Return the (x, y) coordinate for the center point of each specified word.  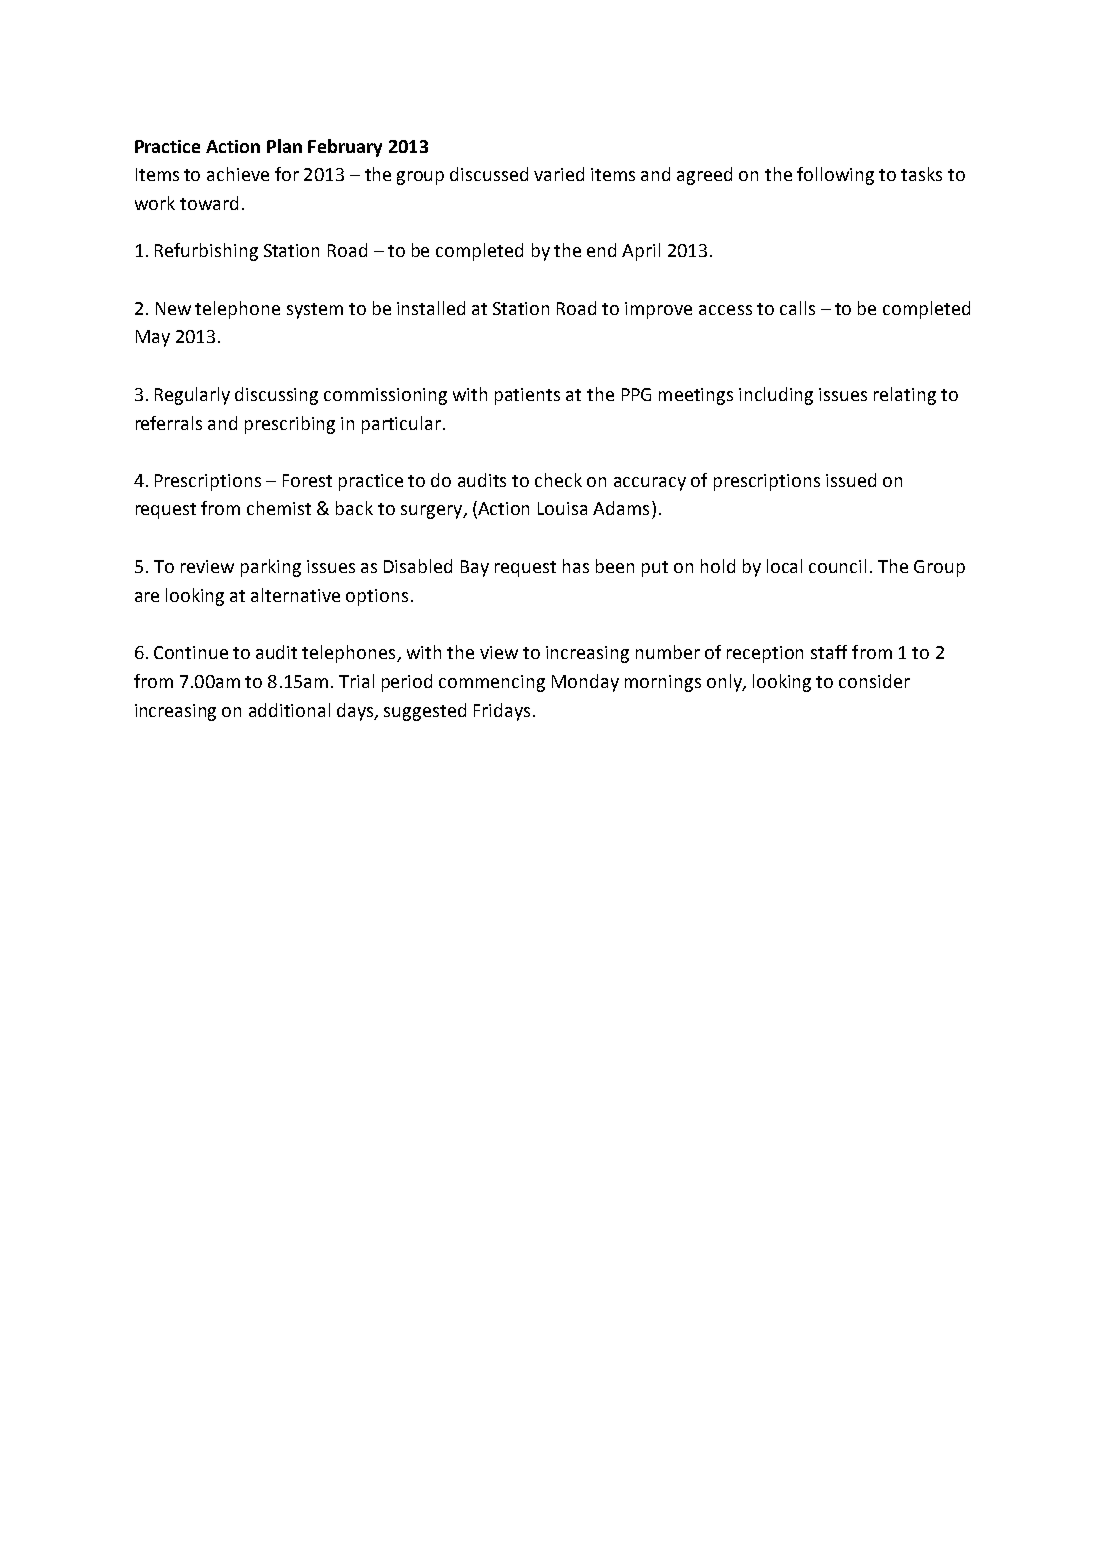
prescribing (290, 425)
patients (527, 396)
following (835, 176)
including (776, 396)
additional (289, 710)
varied (559, 174)
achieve (238, 174)
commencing (492, 683)
